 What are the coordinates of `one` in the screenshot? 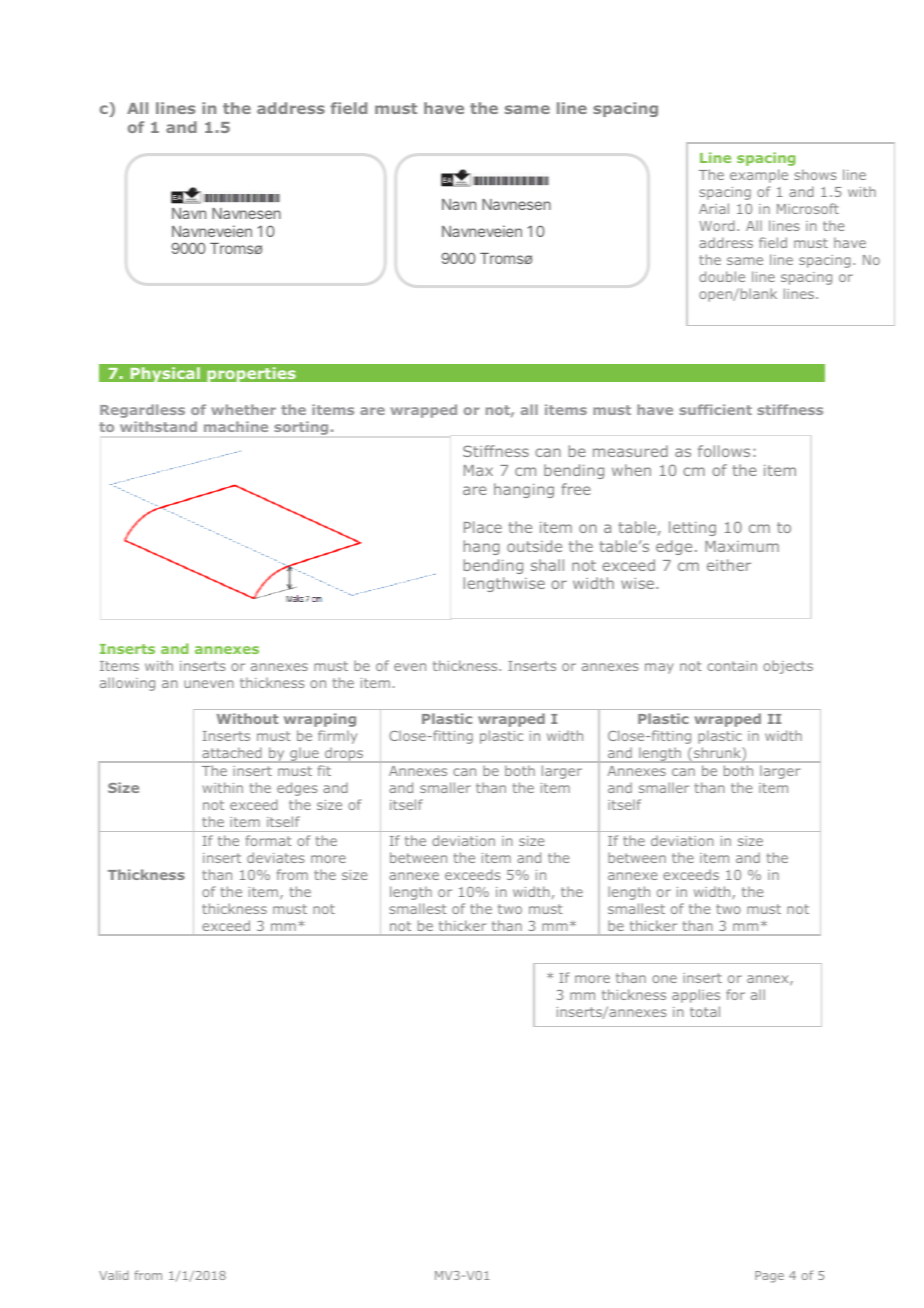 It's located at (664, 979).
